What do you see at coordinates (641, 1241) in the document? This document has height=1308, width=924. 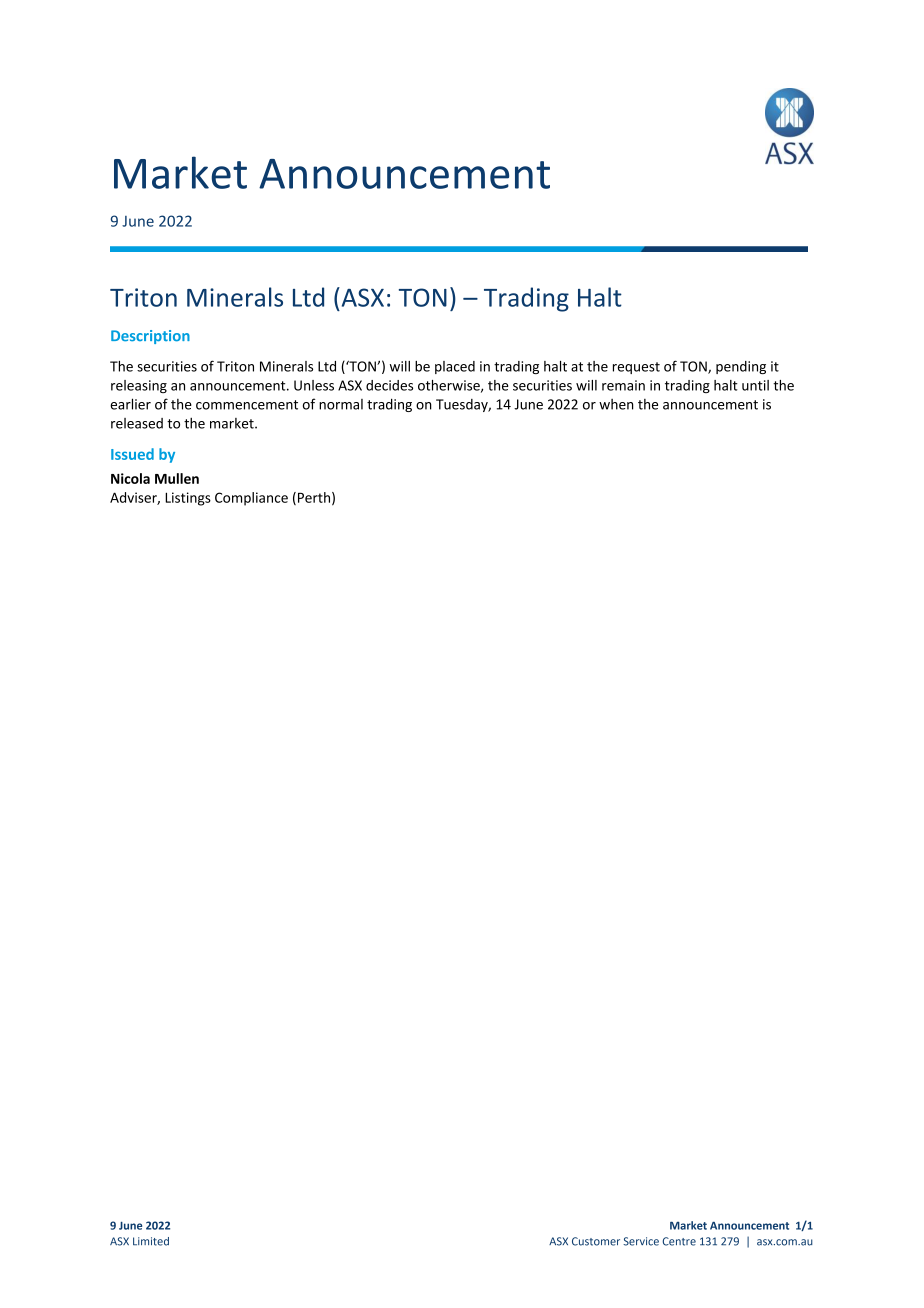 I see `Service` at bounding box center [641, 1241].
